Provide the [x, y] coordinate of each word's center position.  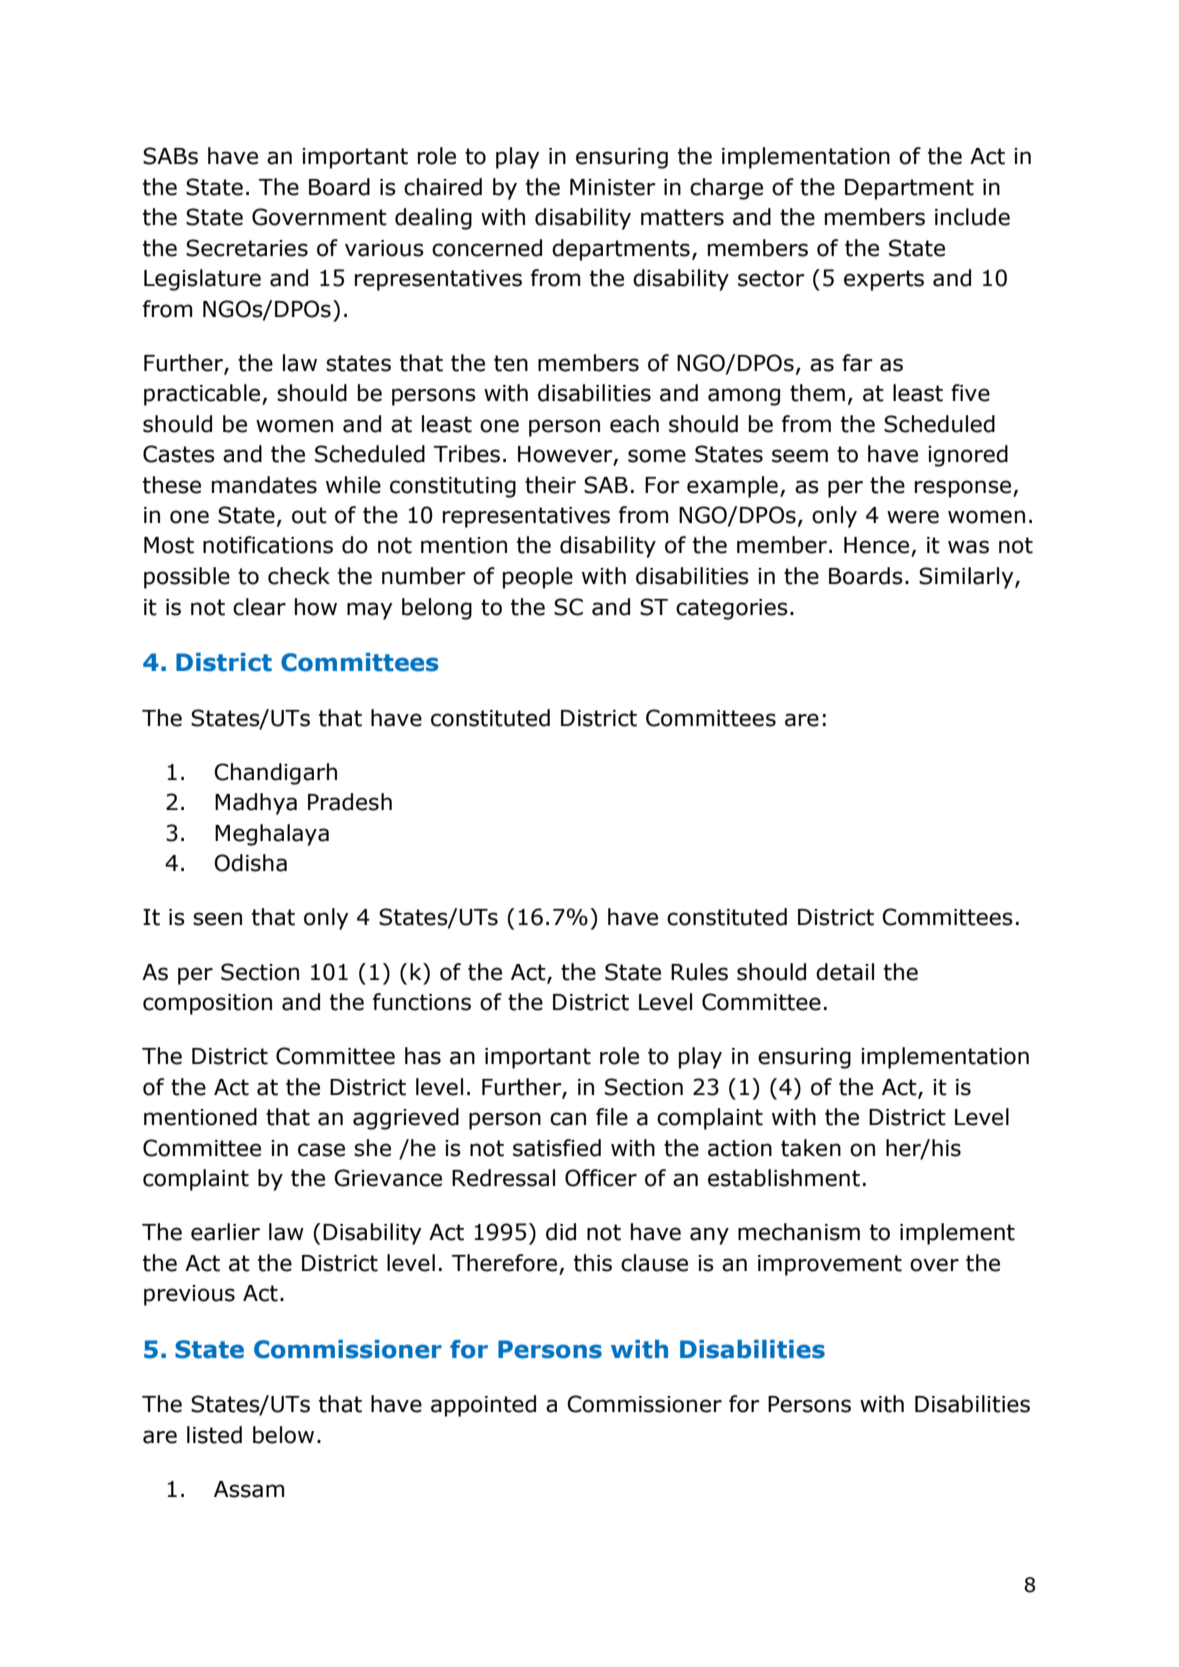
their [550, 485]
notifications [268, 545]
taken [811, 1148]
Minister [613, 187]
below [283, 1435]
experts [884, 280]
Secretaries [247, 248]
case [321, 1150]
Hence [878, 546]
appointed [483, 1406]
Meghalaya [272, 835]
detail [845, 972]
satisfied [557, 1148]
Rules [699, 972]
